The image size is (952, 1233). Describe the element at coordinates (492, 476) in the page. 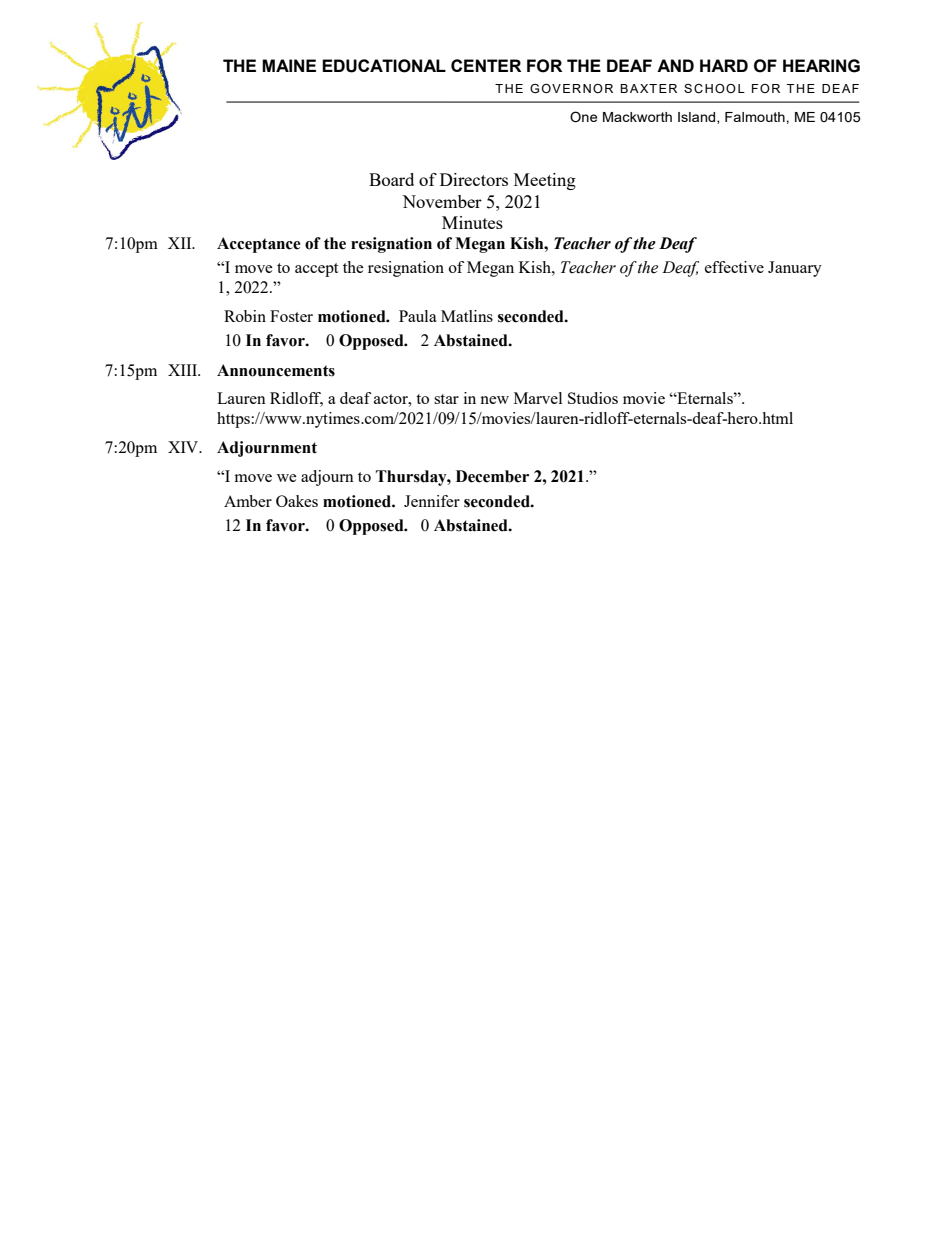

I see `December` at that location.
